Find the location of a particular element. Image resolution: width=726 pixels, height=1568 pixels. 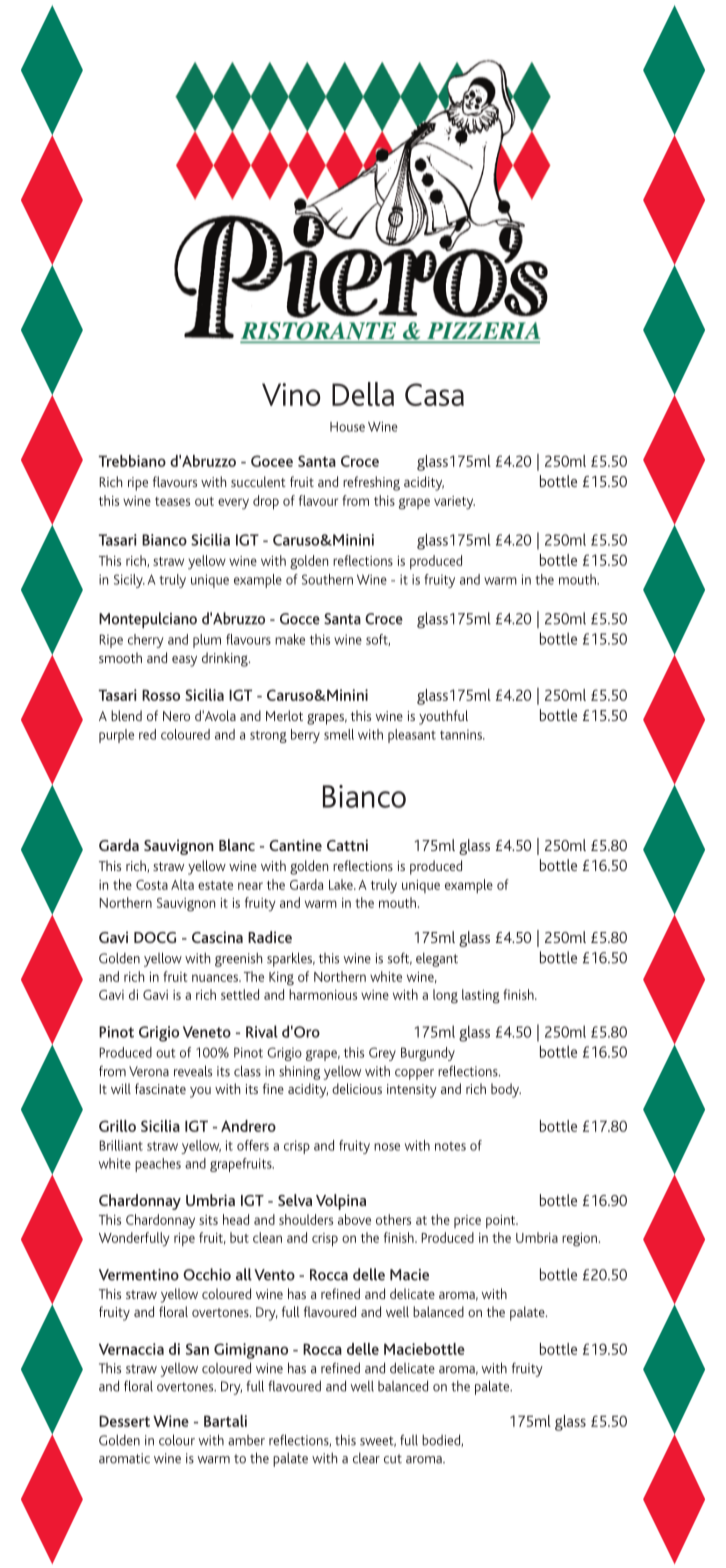

tannins is located at coordinates (462, 734).
